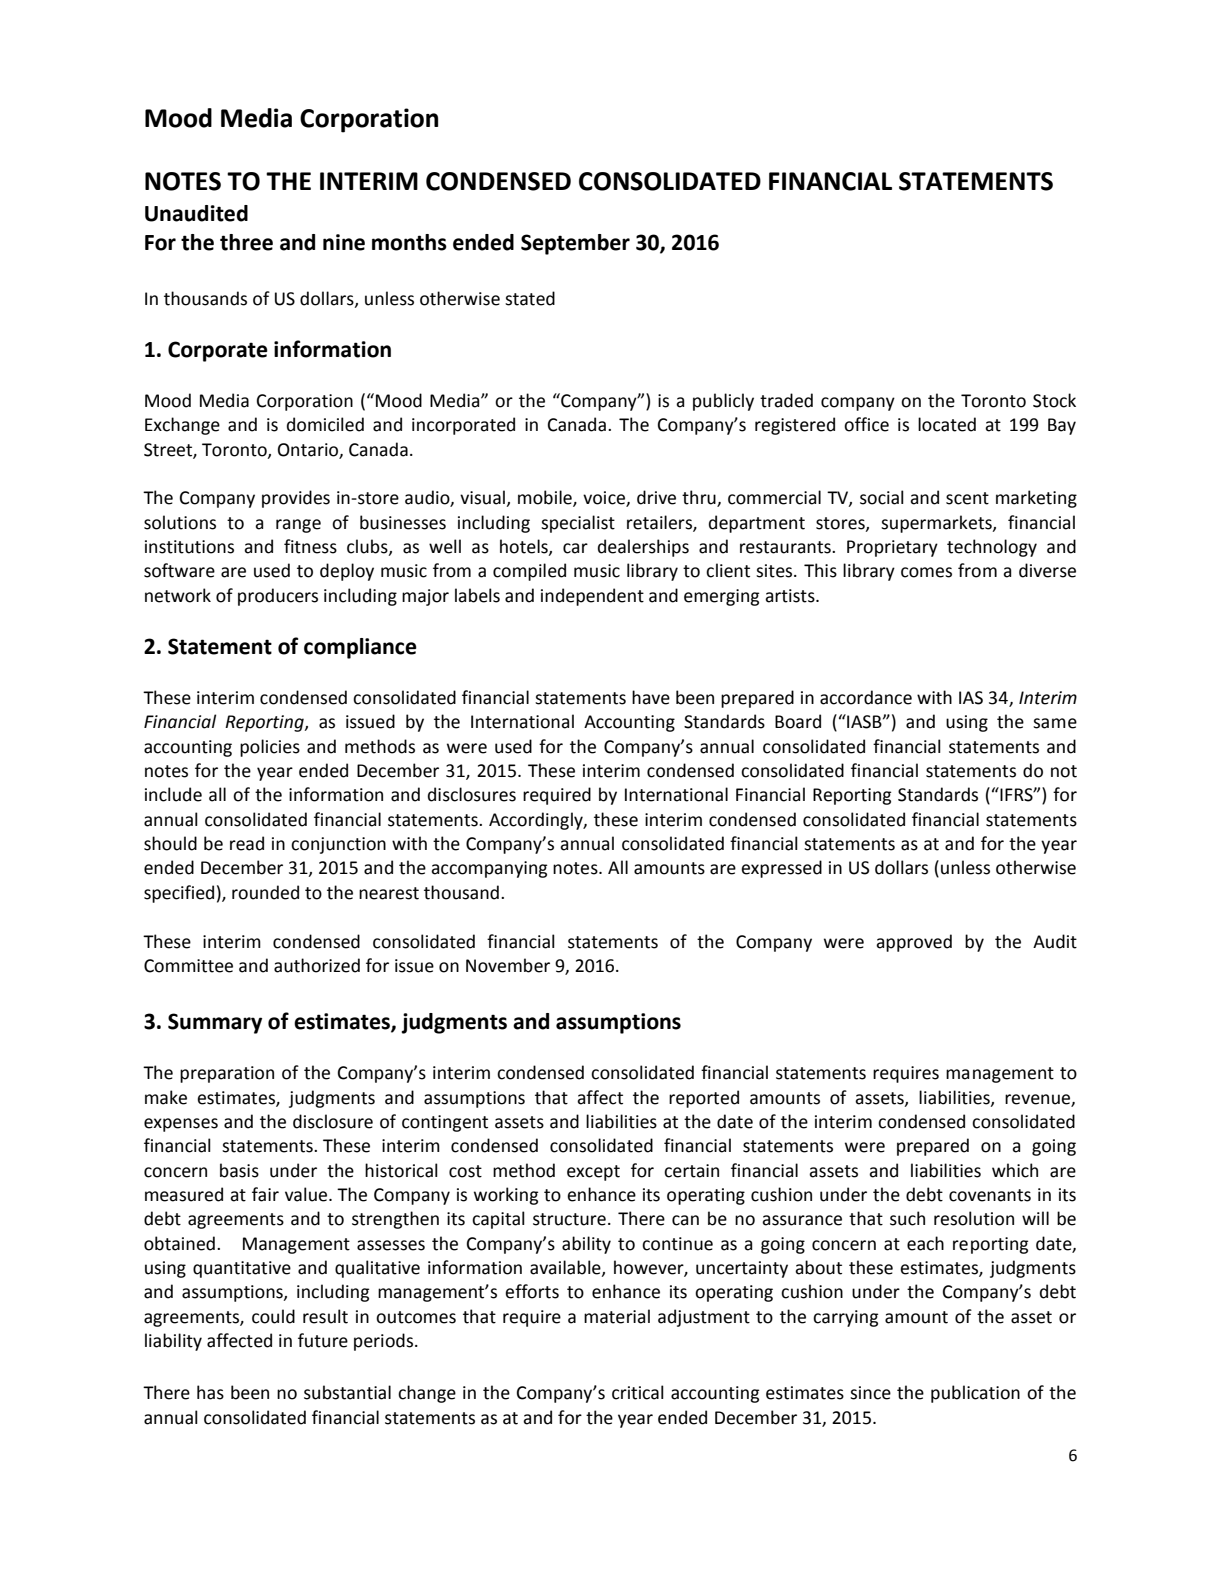  I want to click on three, so click(246, 242).
